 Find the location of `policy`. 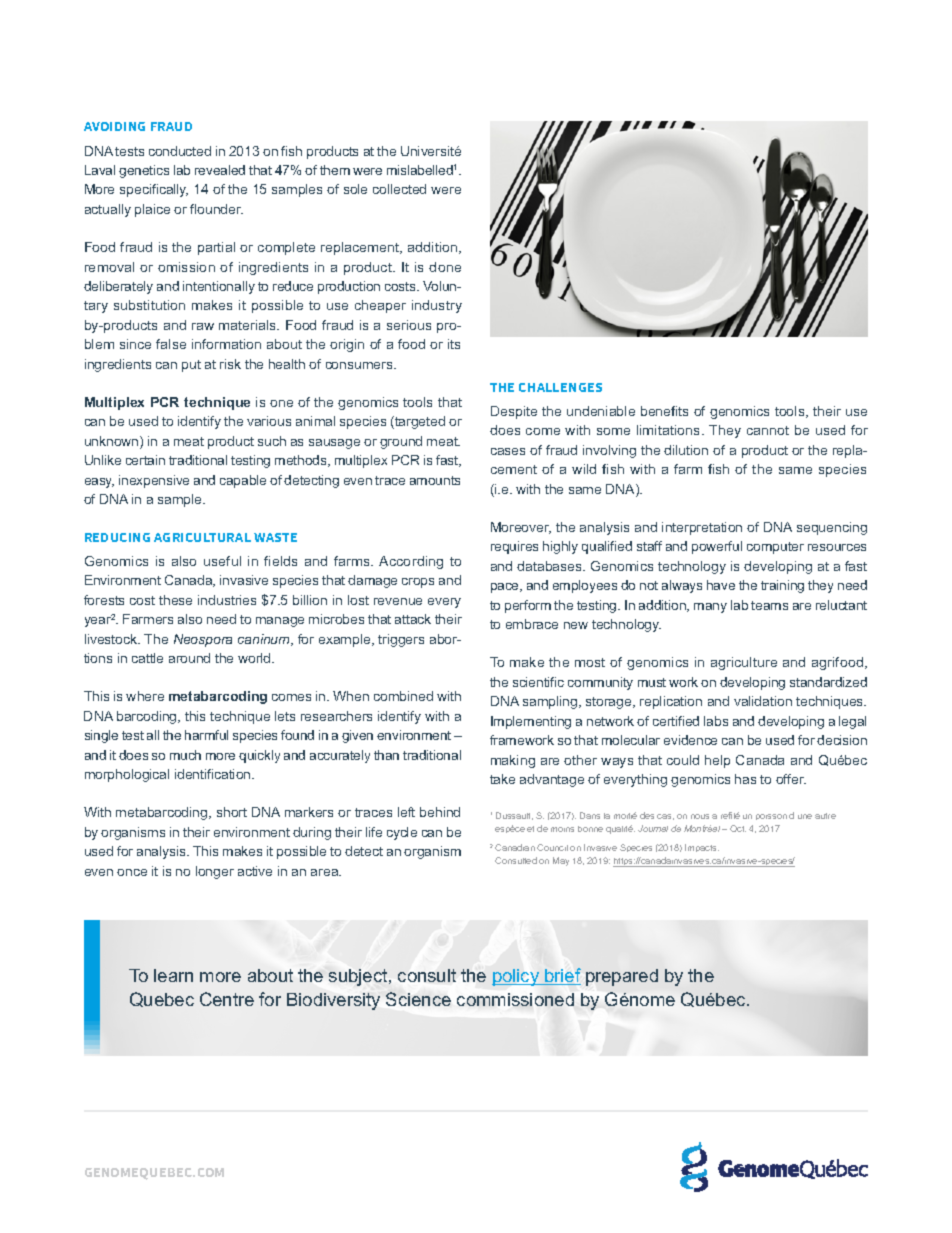

policy is located at coordinates (517, 977).
